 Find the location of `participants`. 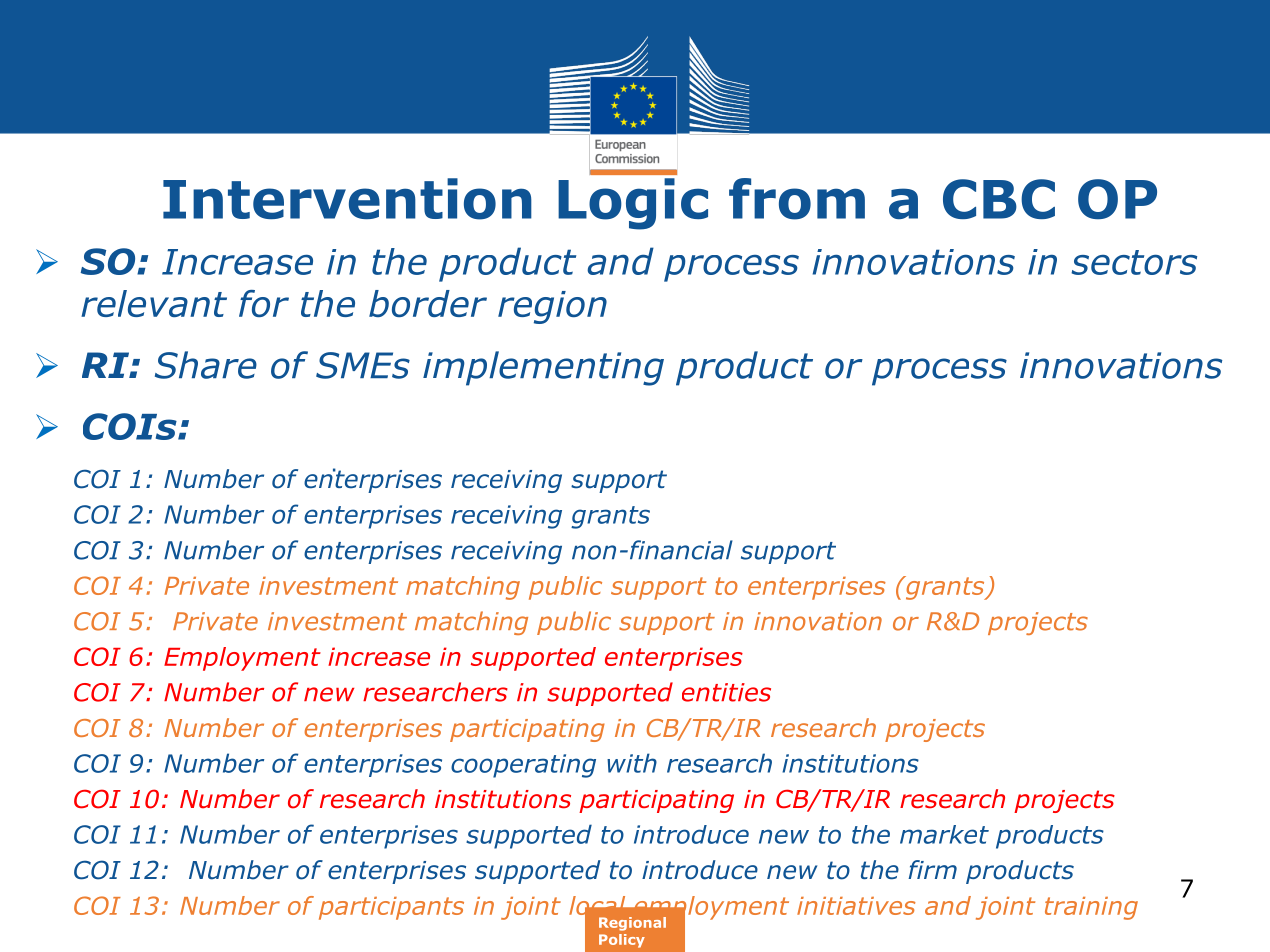

participants is located at coordinates (391, 908).
